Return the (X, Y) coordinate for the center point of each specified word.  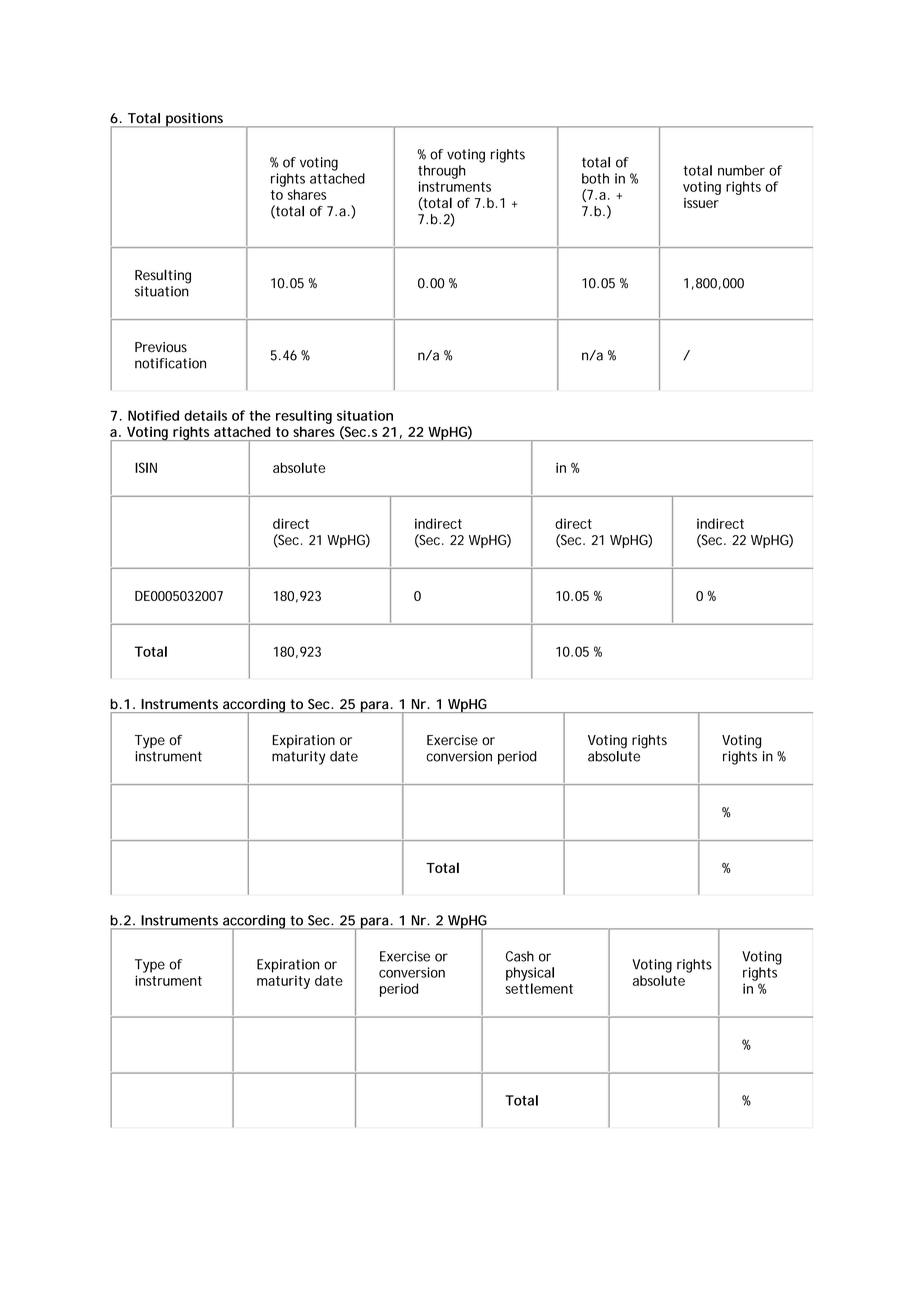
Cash (520, 956)
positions (195, 120)
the (260, 415)
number (741, 170)
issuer (701, 203)
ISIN (146, 467)
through (442, 172)
